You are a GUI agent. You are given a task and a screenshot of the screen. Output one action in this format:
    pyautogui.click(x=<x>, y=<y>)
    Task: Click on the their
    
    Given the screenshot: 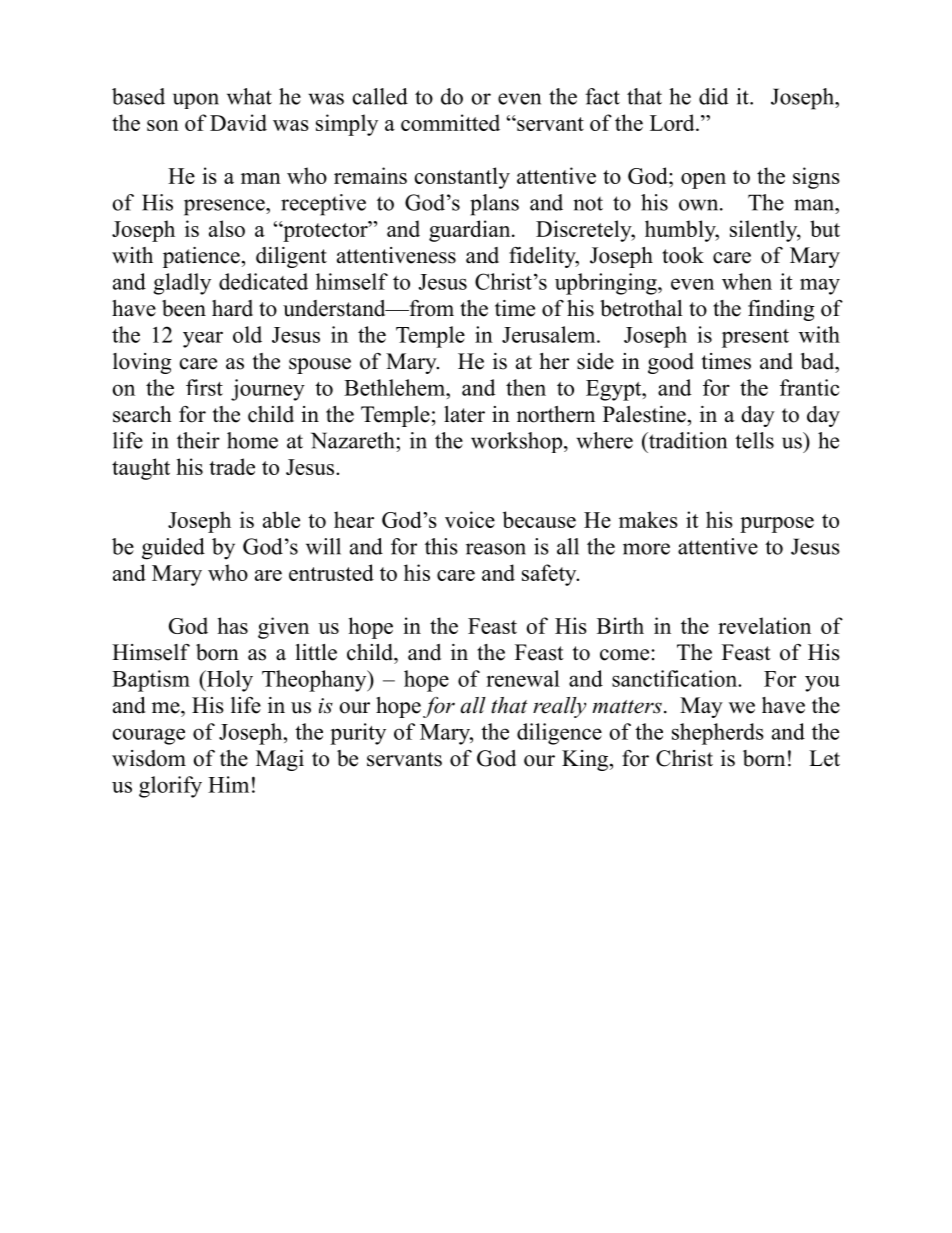 What is the action you would take?
    pyautogui.click(x=198, y=440)
